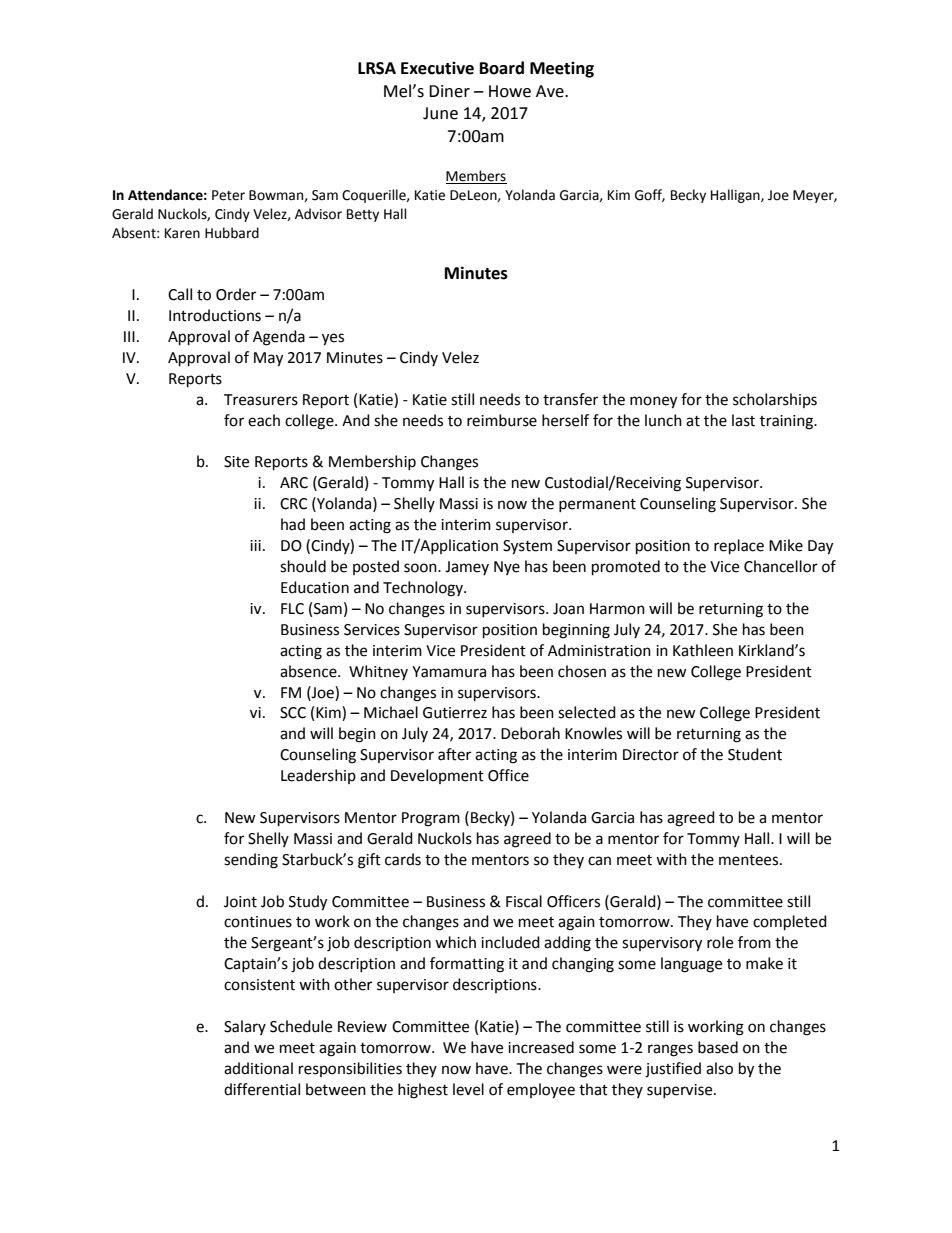  What do you see at coordinates (431, 819) in the image?
I see `Program` at bounding box center [431, 819].
